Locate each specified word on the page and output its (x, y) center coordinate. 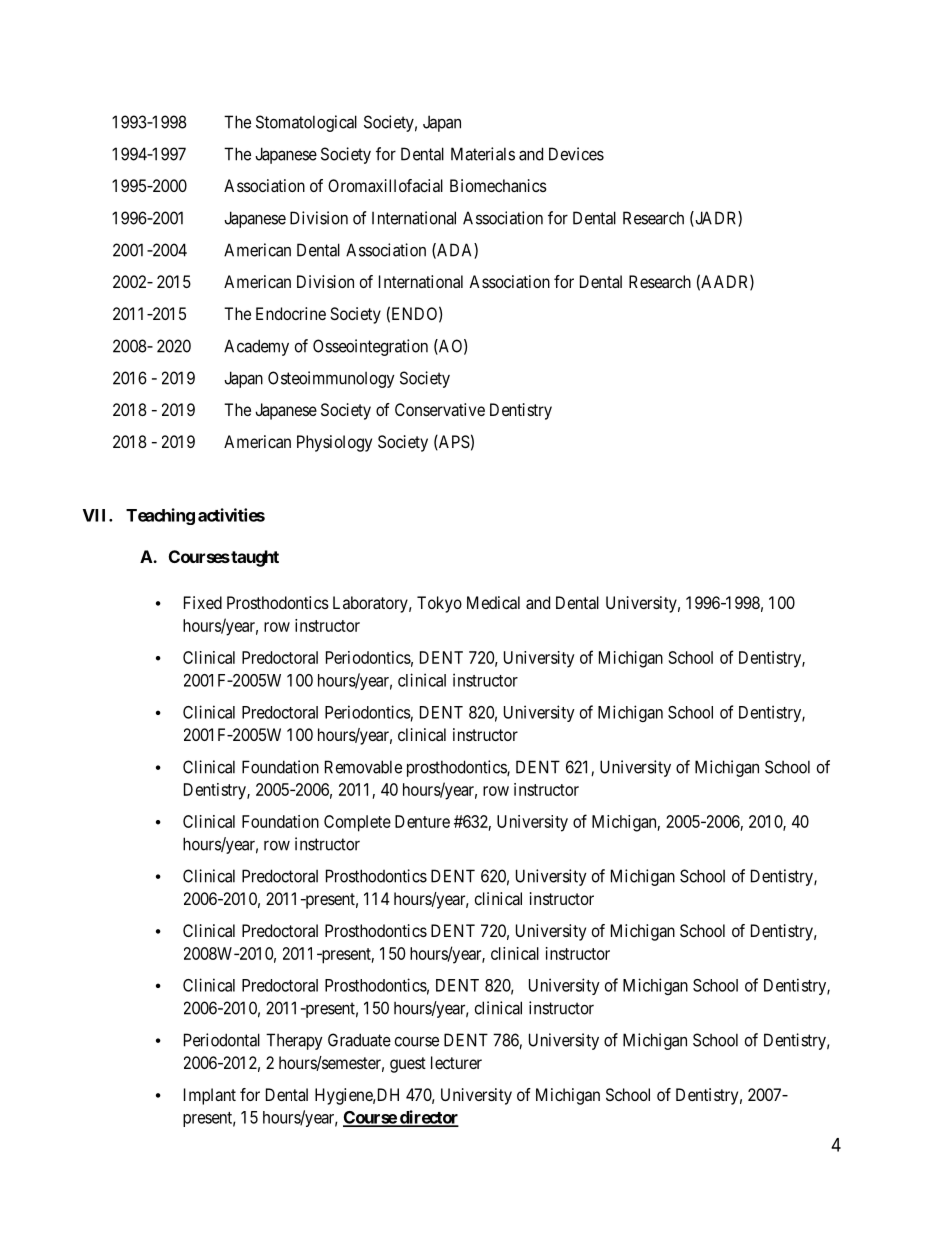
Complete (357, 823)
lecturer (456, 1062)
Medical (493, 602)
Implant (210, 1096)
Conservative (440, 409)
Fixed (203, 602)
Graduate (359, 1040)
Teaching (160, 516)
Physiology (334, 443)
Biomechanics (498, 185)
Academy (256, 347)
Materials (483, 154)
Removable (363, 767)
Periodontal (222, 1040)
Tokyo (439, 604)
